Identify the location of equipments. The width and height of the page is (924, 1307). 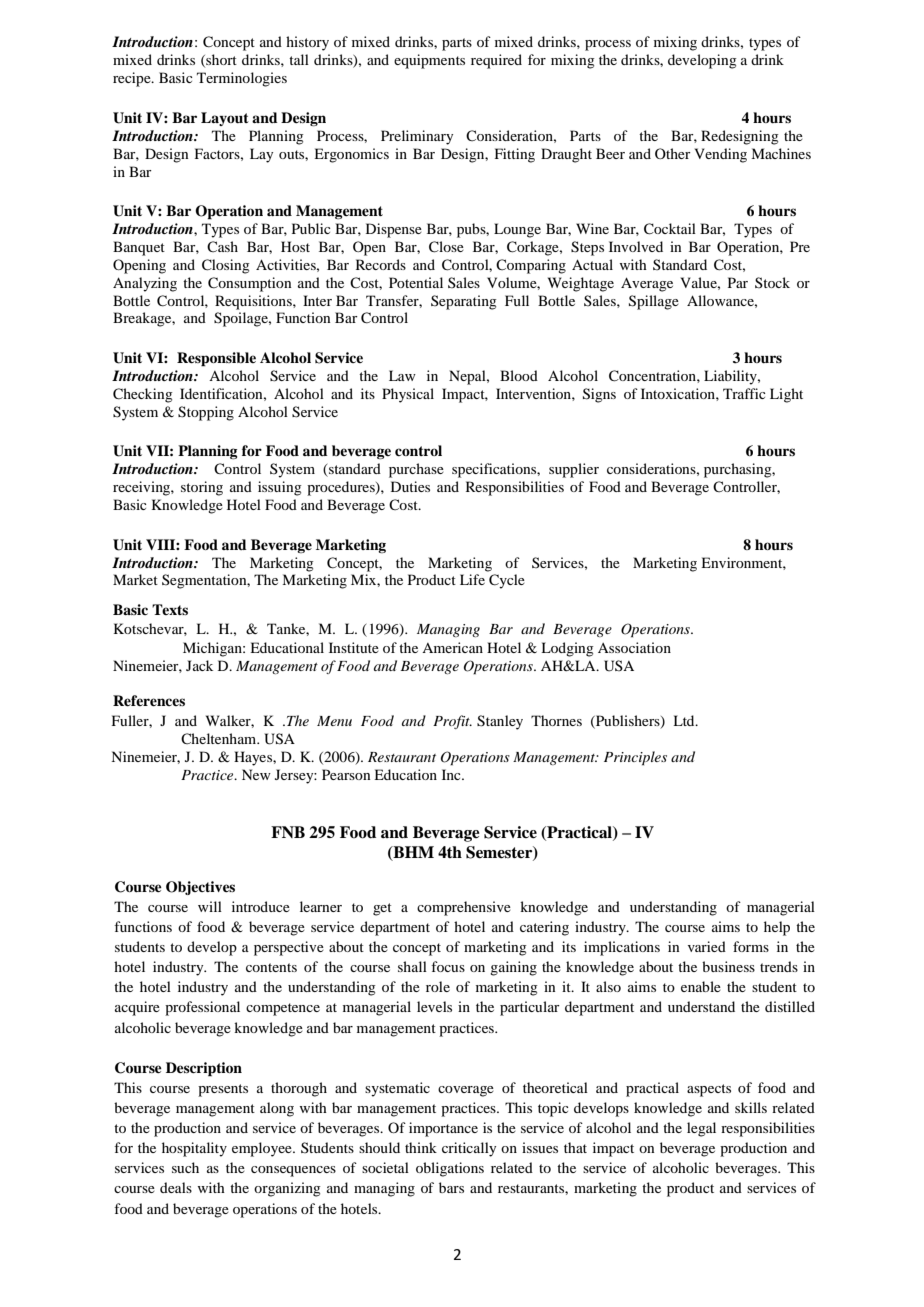
(429, 61).
